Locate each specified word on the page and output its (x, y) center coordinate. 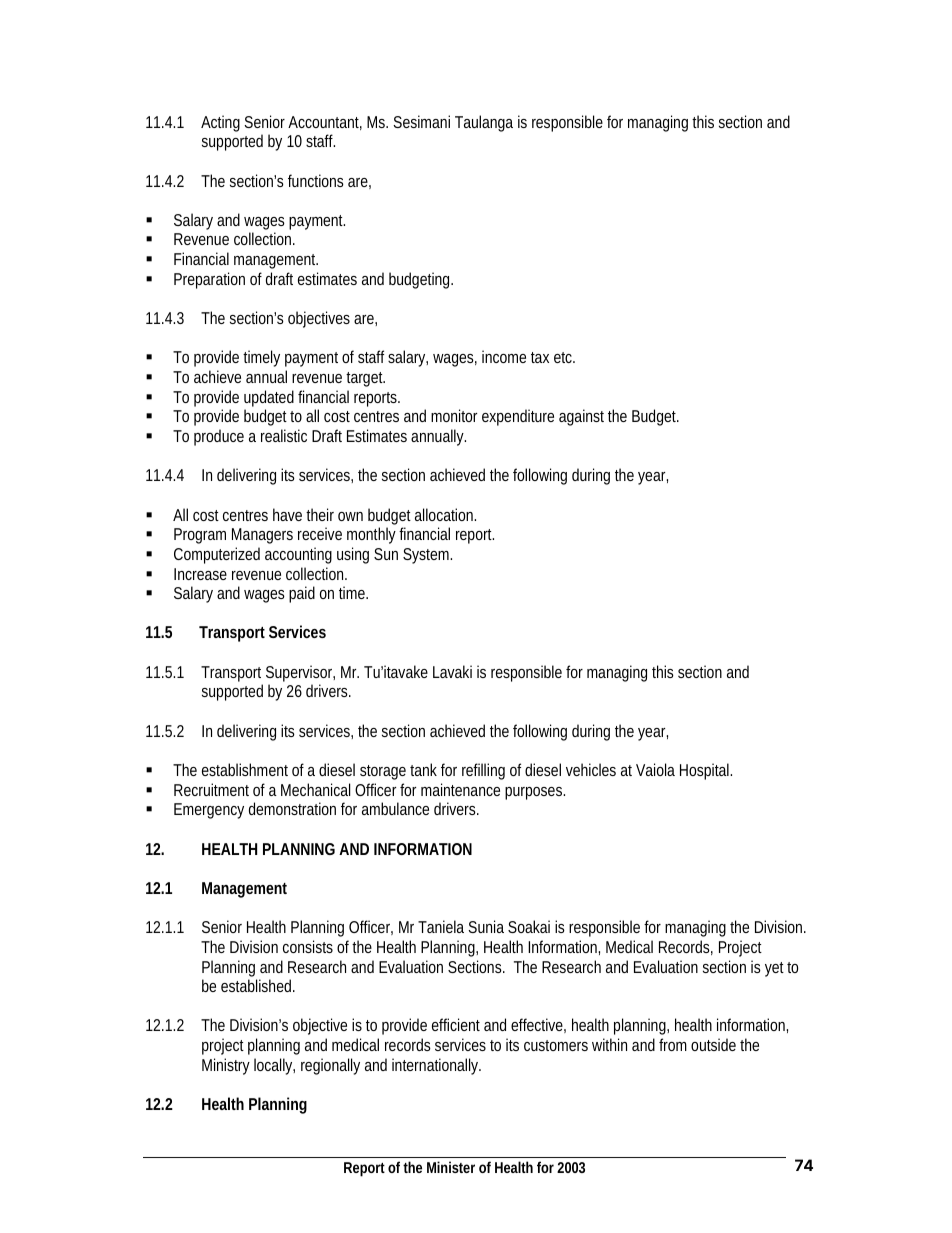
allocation (445, 514)
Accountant (325, 123)
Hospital (706, 771)
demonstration (292, 808)
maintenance (460, 789)
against (581, 417)
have (287, 514)
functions (316, 180)
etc (564, 357)
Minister (451, 1167)
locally (274, 1066)
